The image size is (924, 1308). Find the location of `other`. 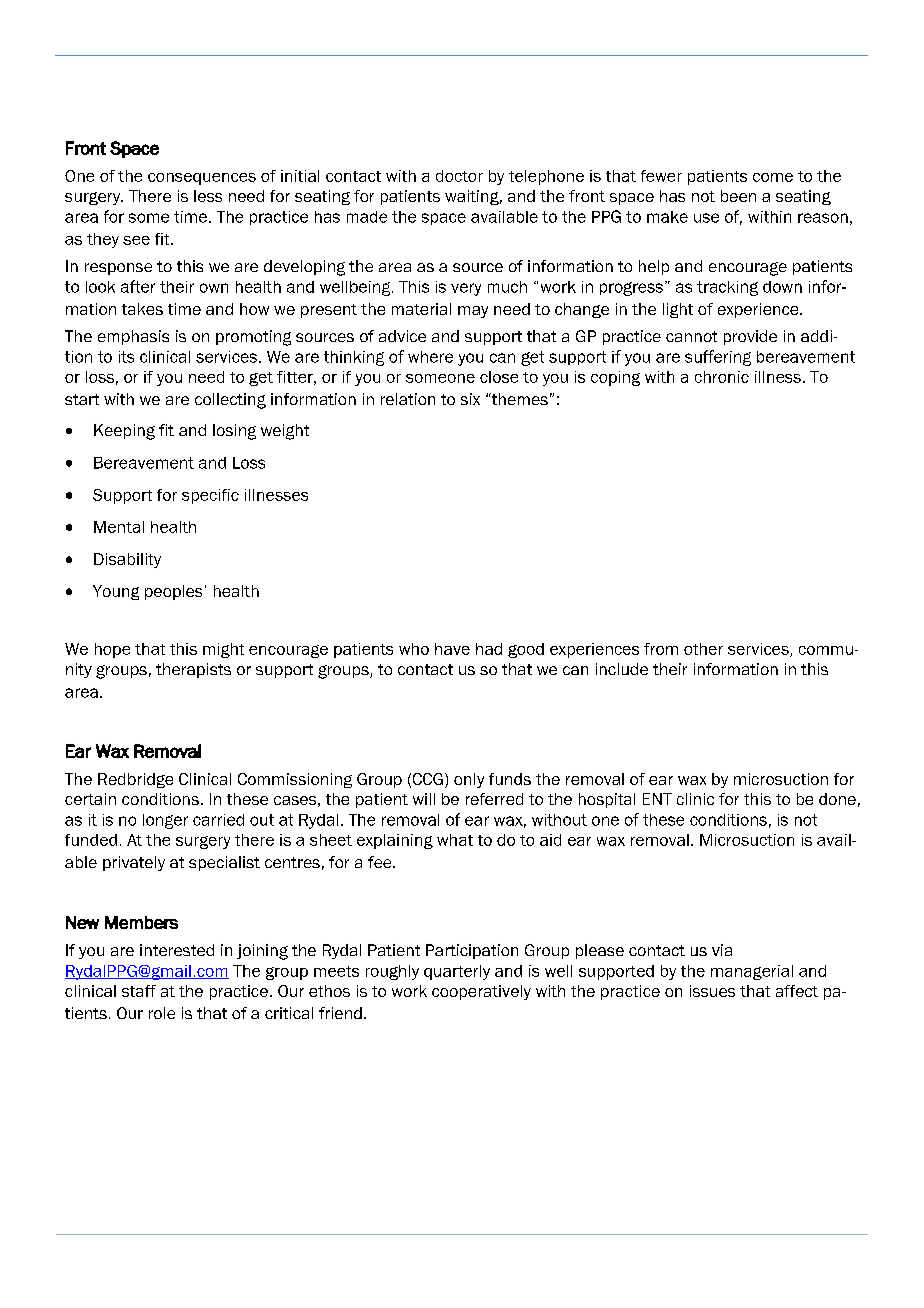

other is located at coordinates (703, 649).
